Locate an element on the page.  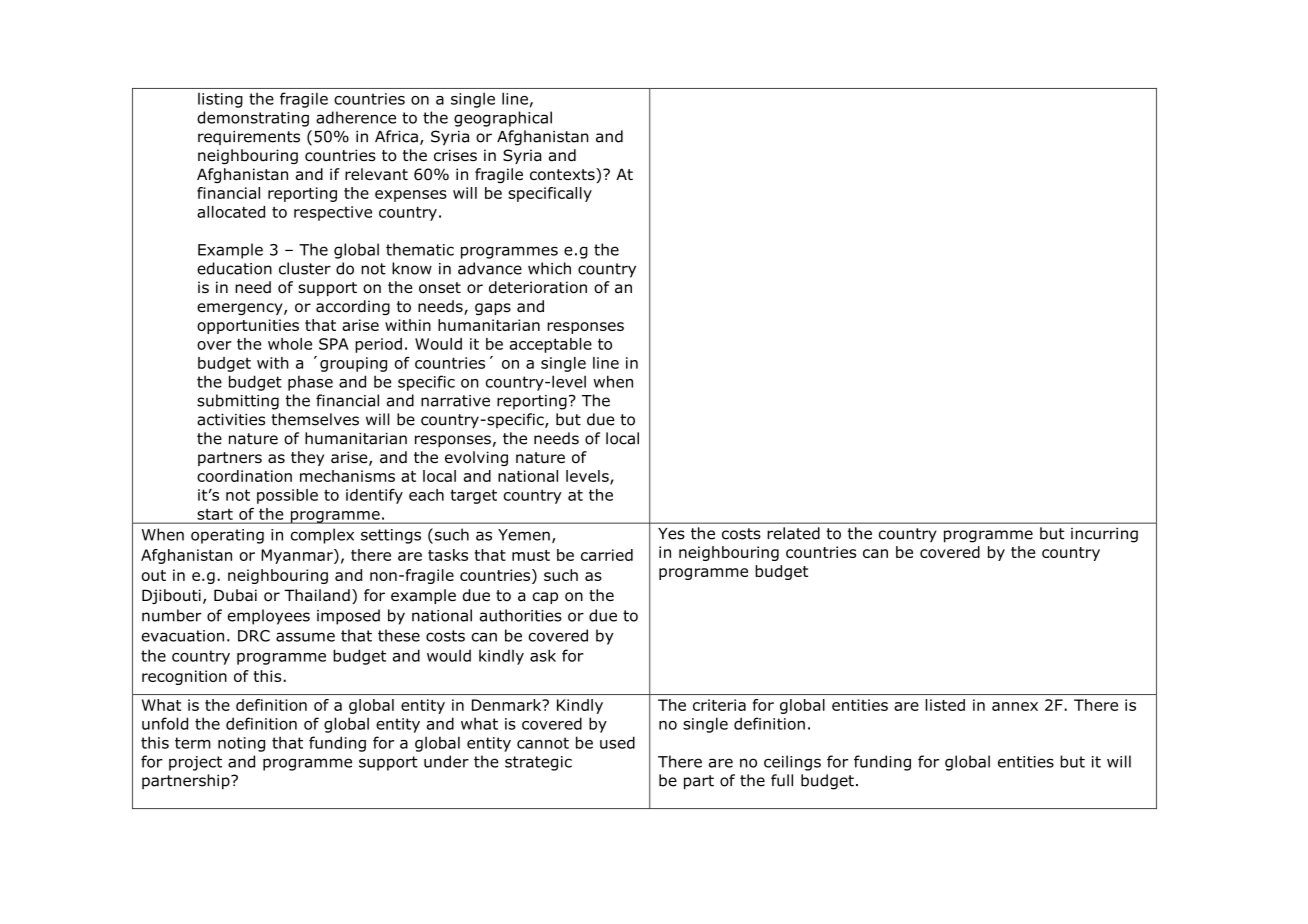
employees is located at coordinates (269, 617).
